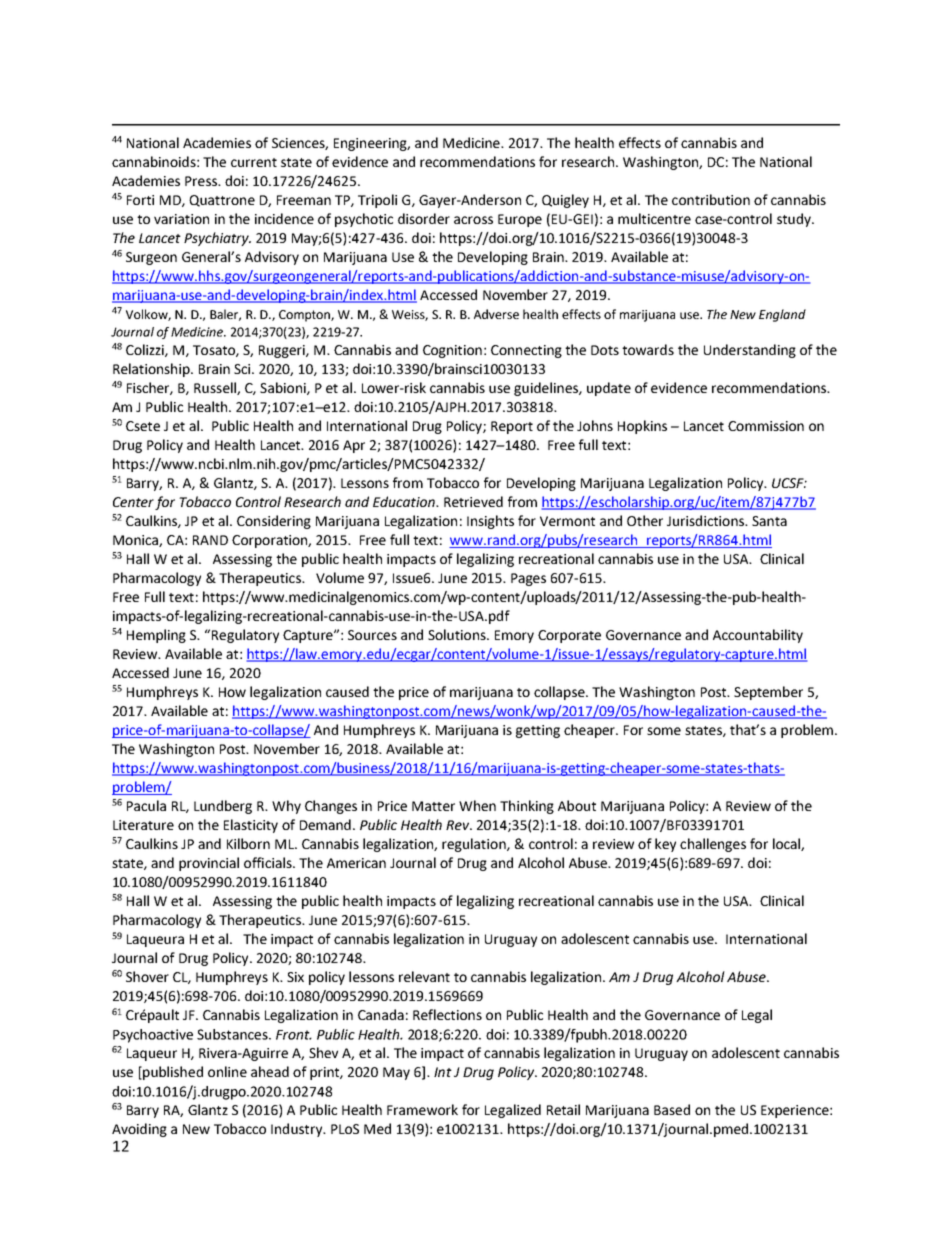 Image resolution: width=952 pixels, height=1233 pixels. I want to click on Russell, so click(216, 388).
